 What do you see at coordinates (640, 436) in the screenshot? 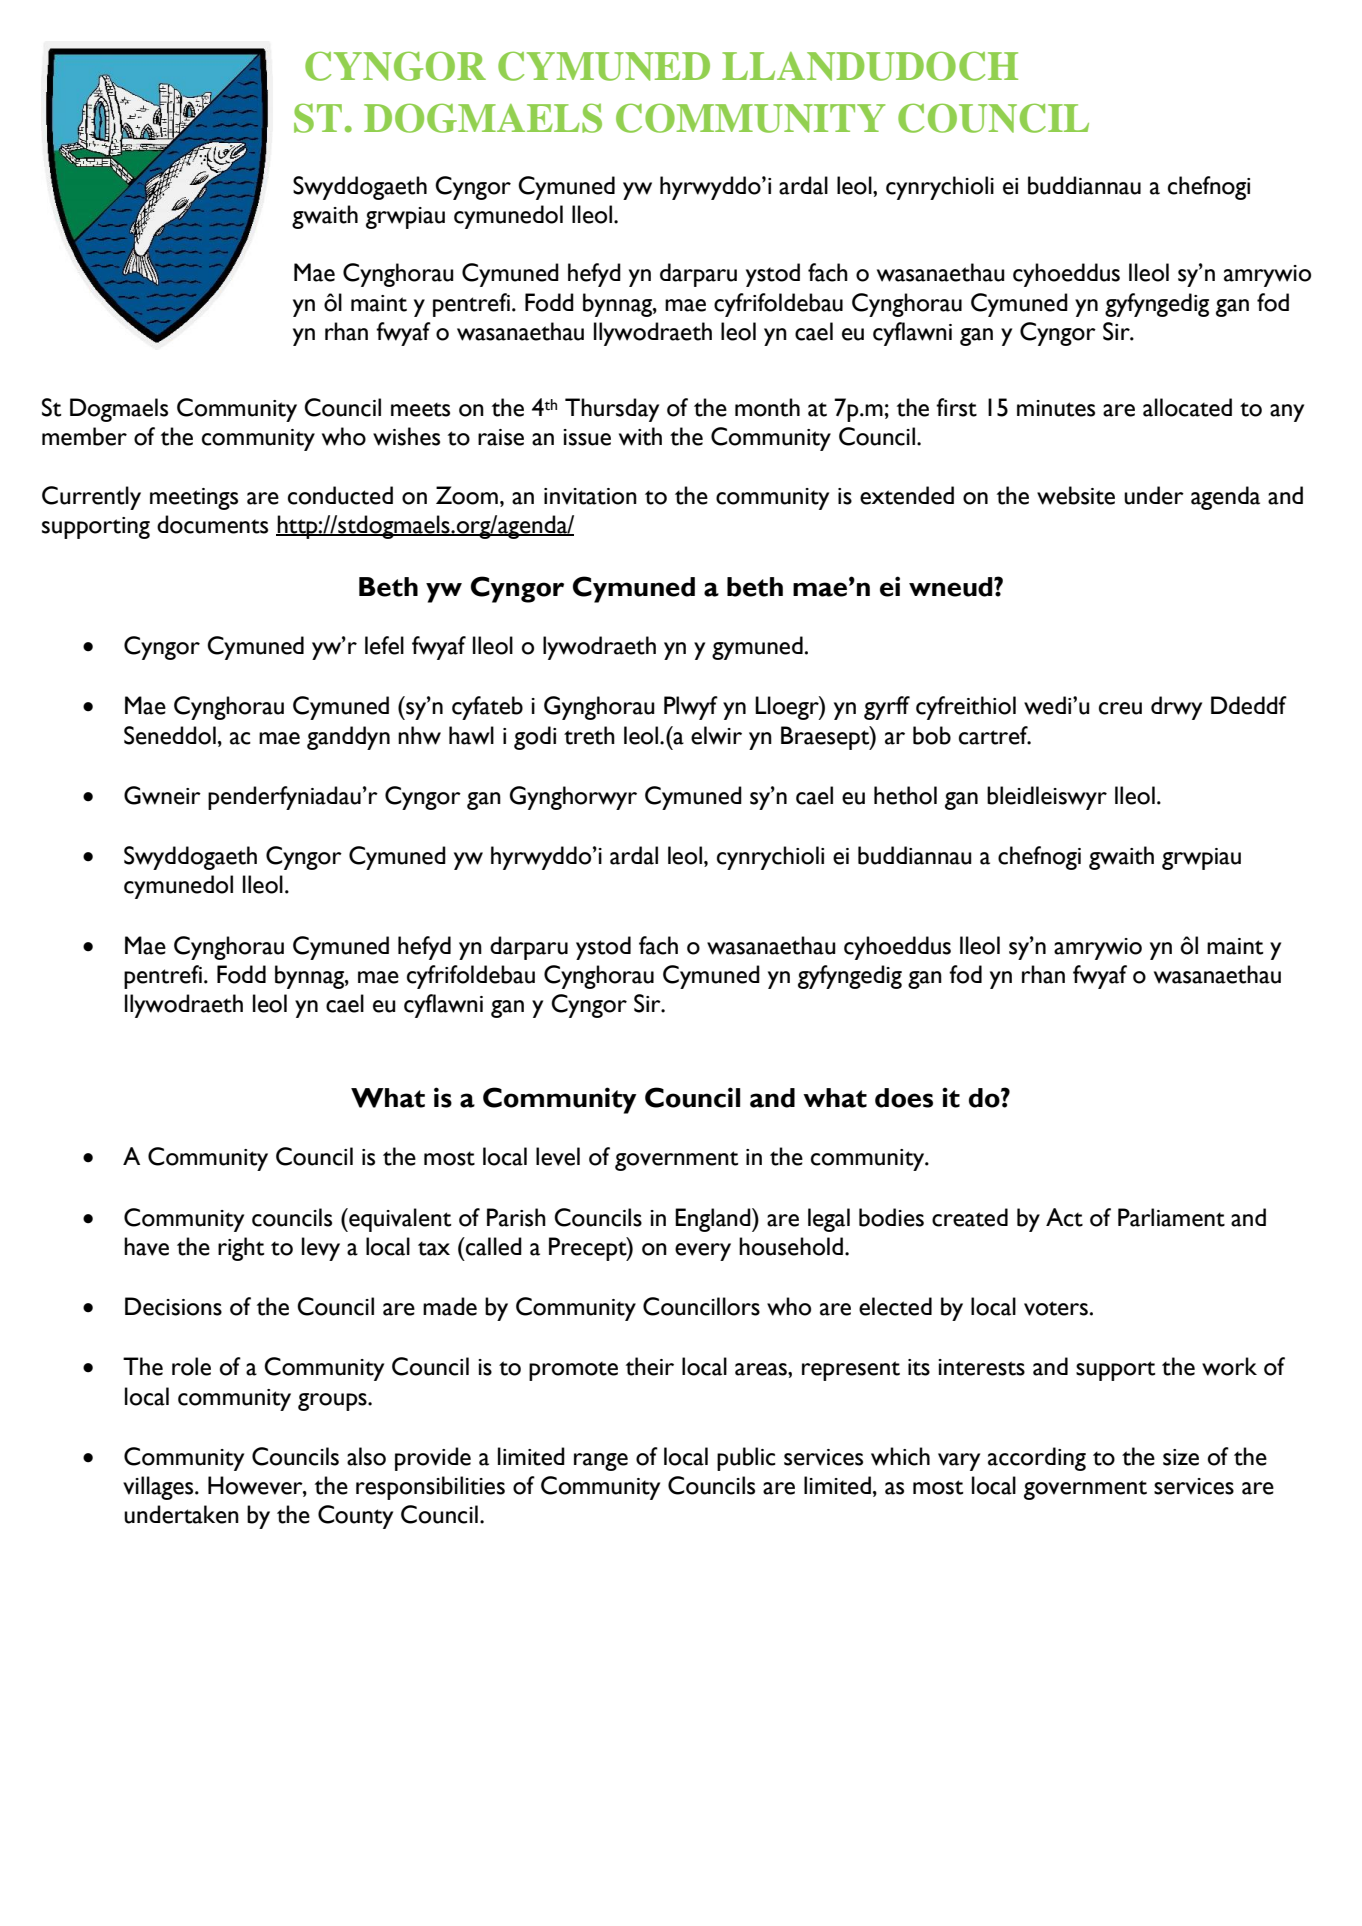
I see `with` at bounding box center [640, 436].
